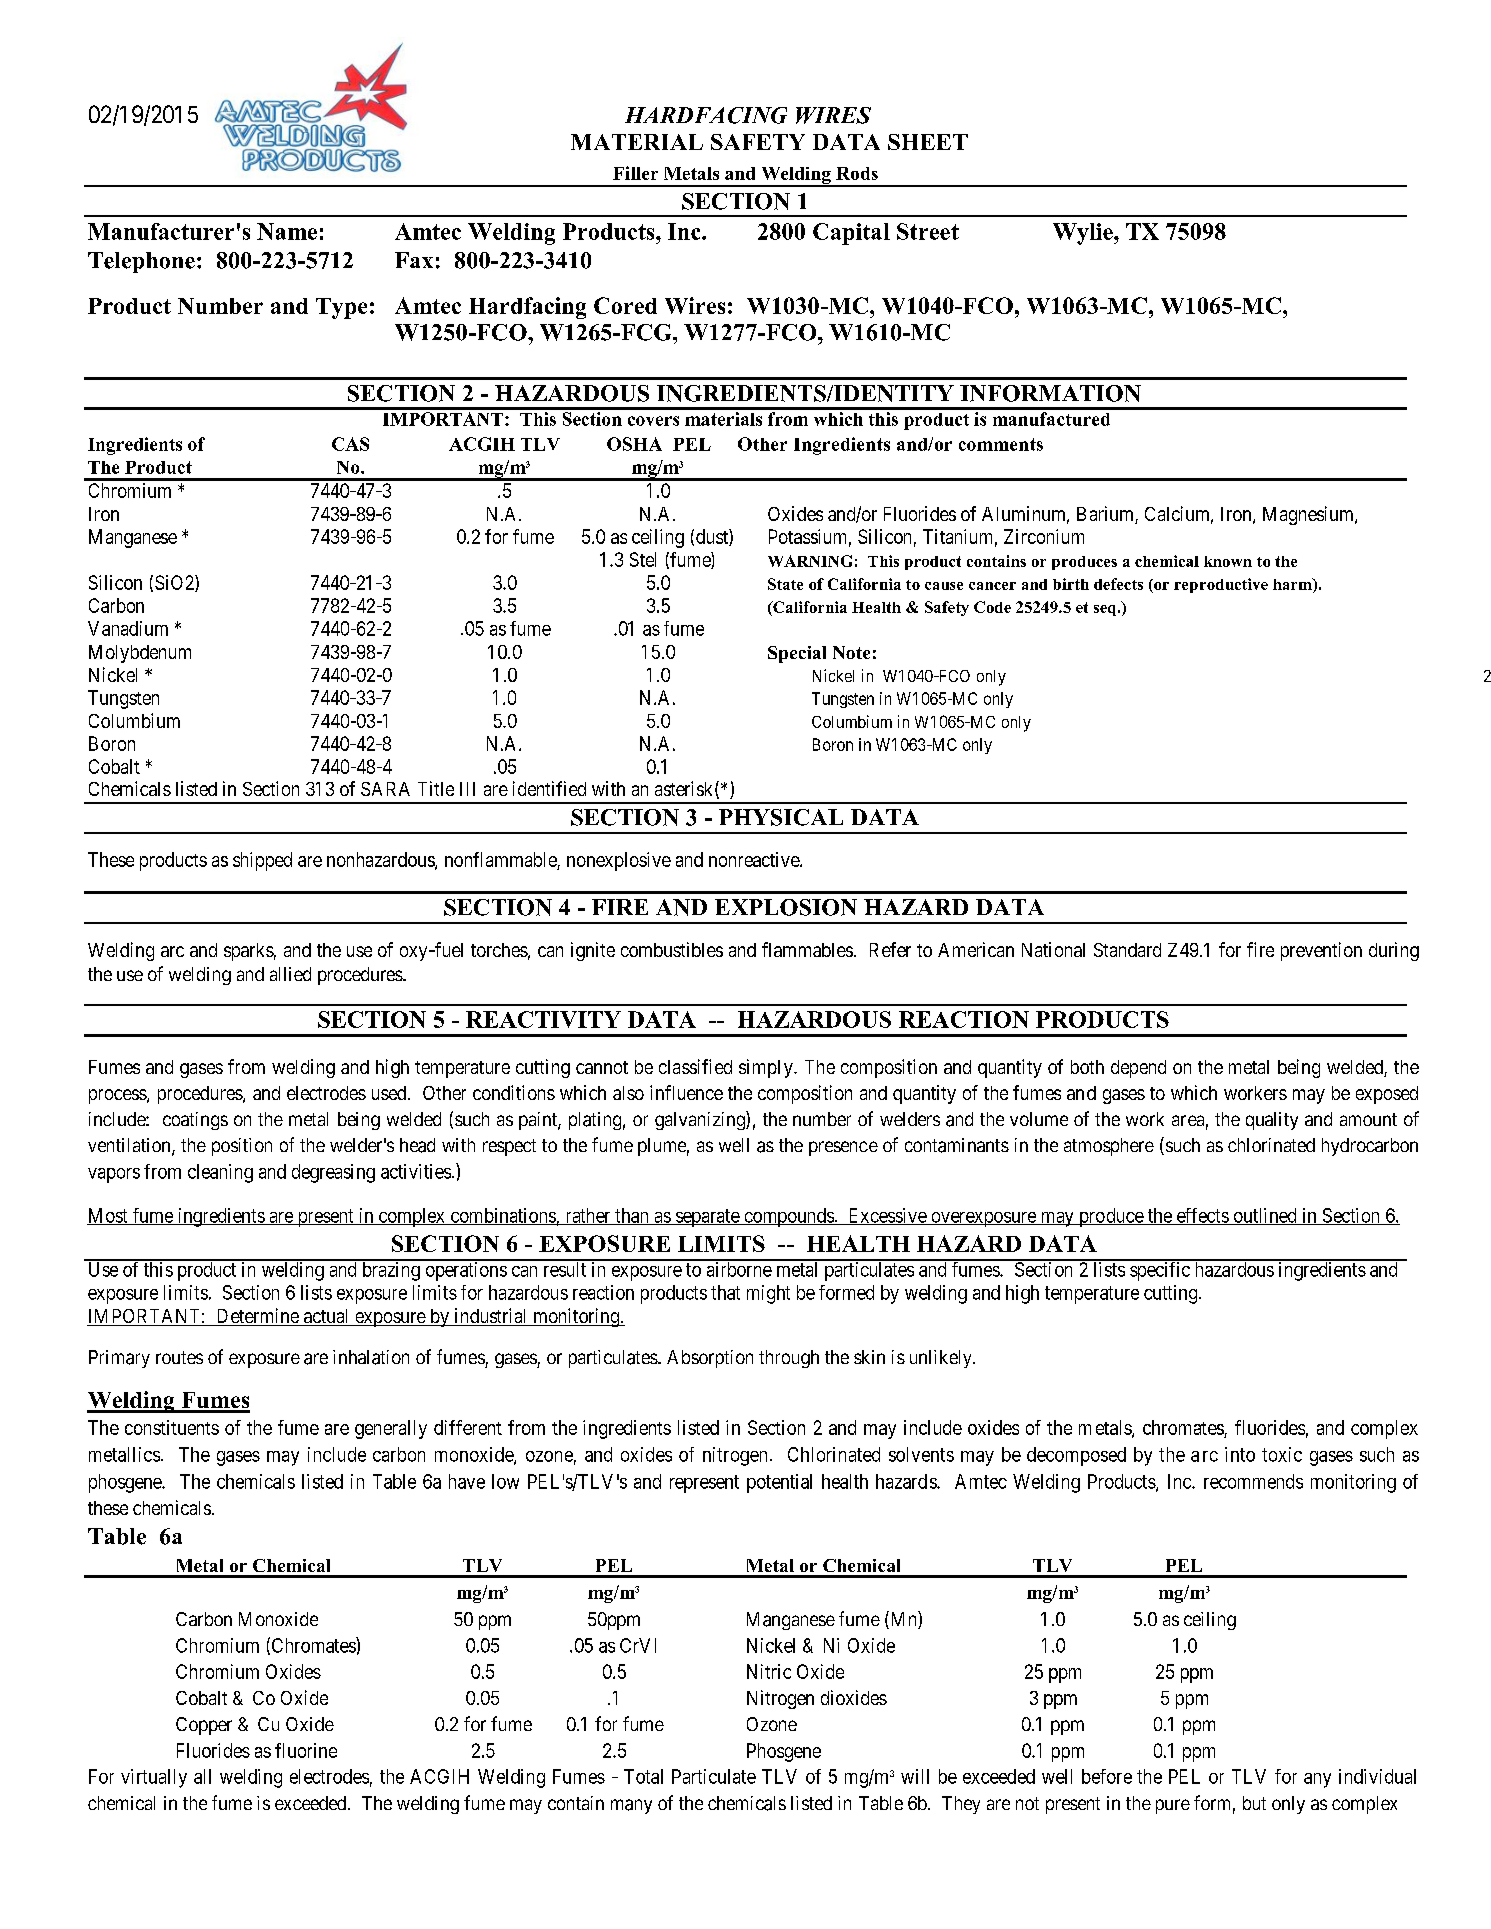  What do you see at coordinates (287, 231) in the document?
I see `Name` at bounding box center [287, 231].
